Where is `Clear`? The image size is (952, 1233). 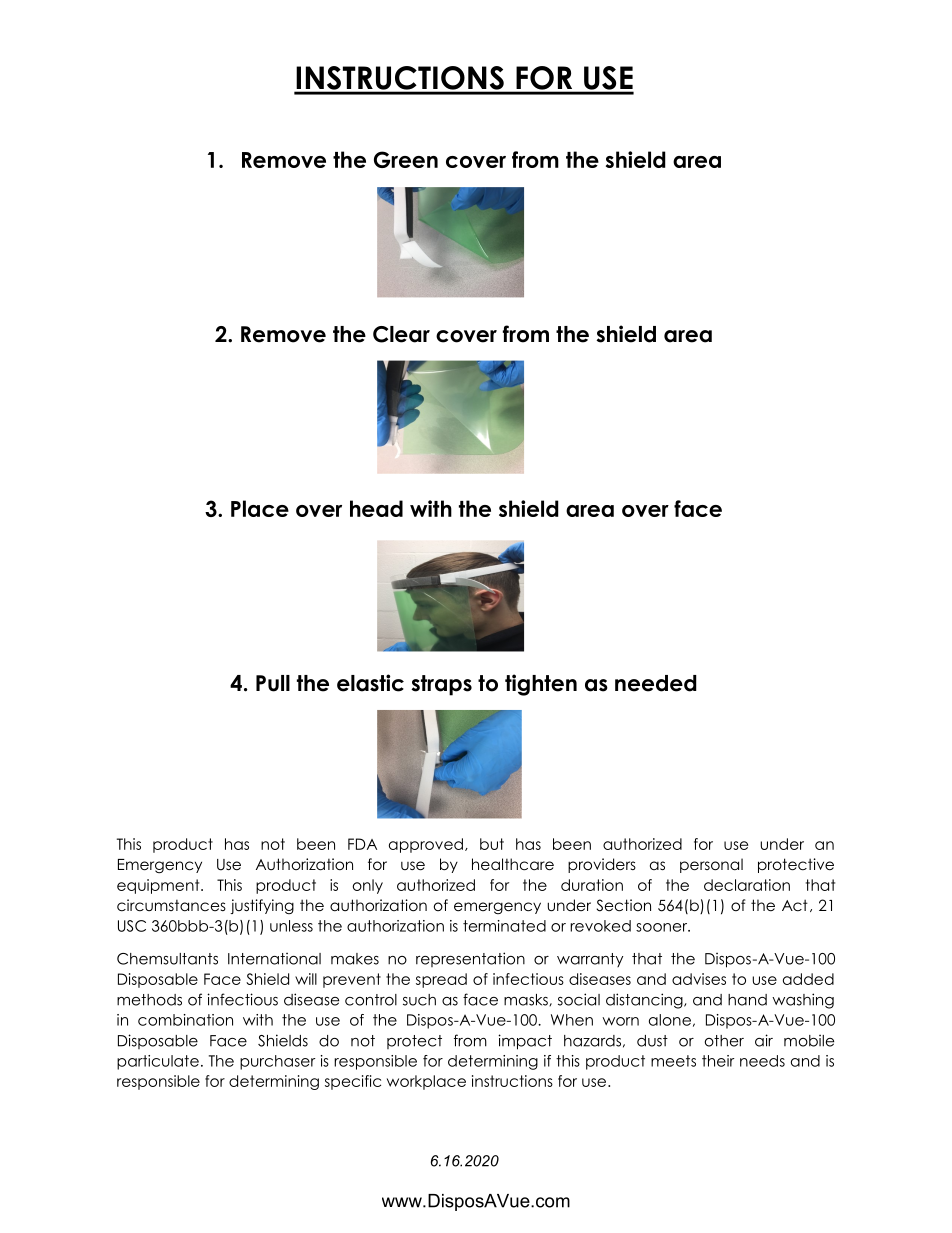 Clear is located at coordinates (401, 334).
